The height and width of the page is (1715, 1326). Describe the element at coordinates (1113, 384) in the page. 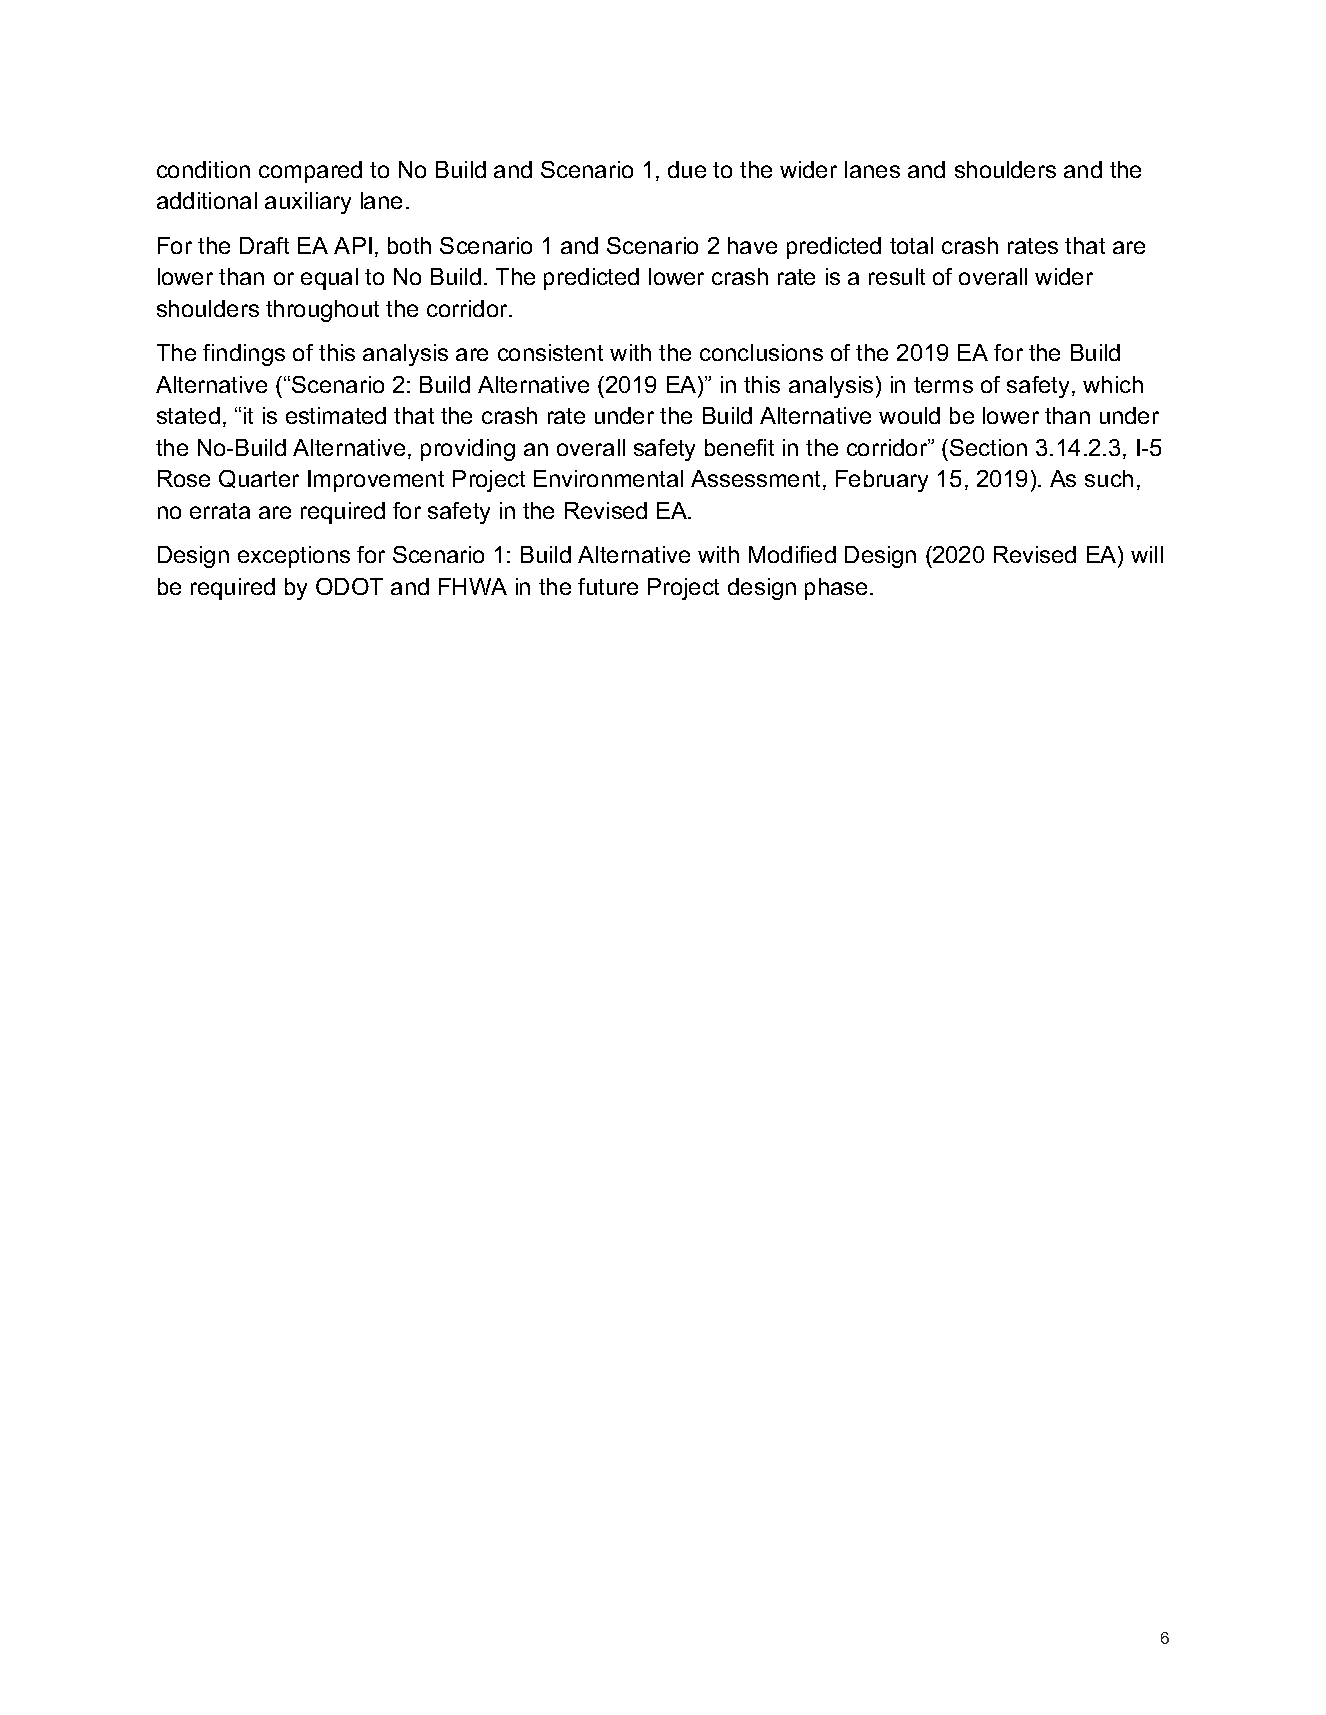

I see `which` at that location.
